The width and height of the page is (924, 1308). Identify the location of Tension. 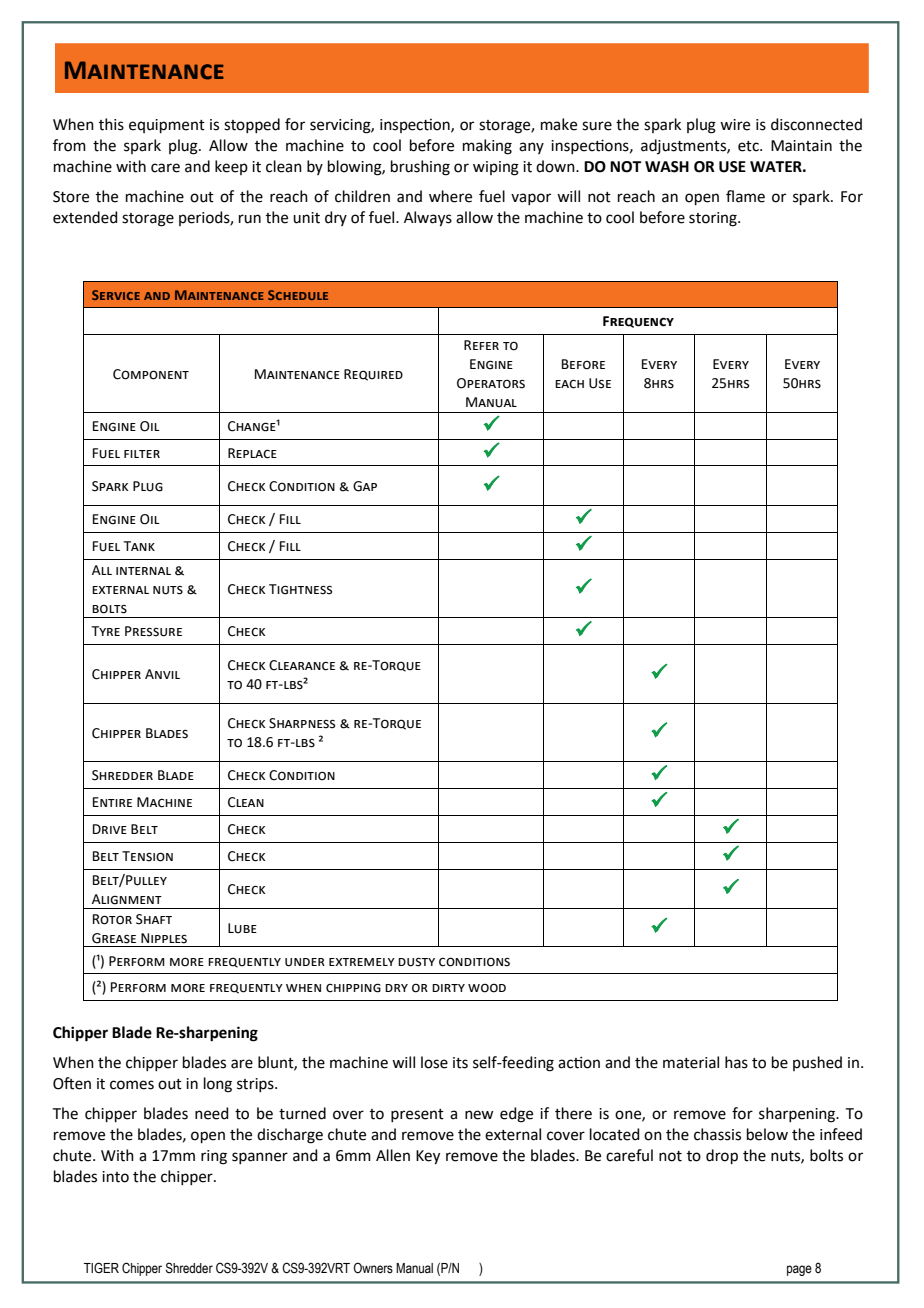
(147, 856).
